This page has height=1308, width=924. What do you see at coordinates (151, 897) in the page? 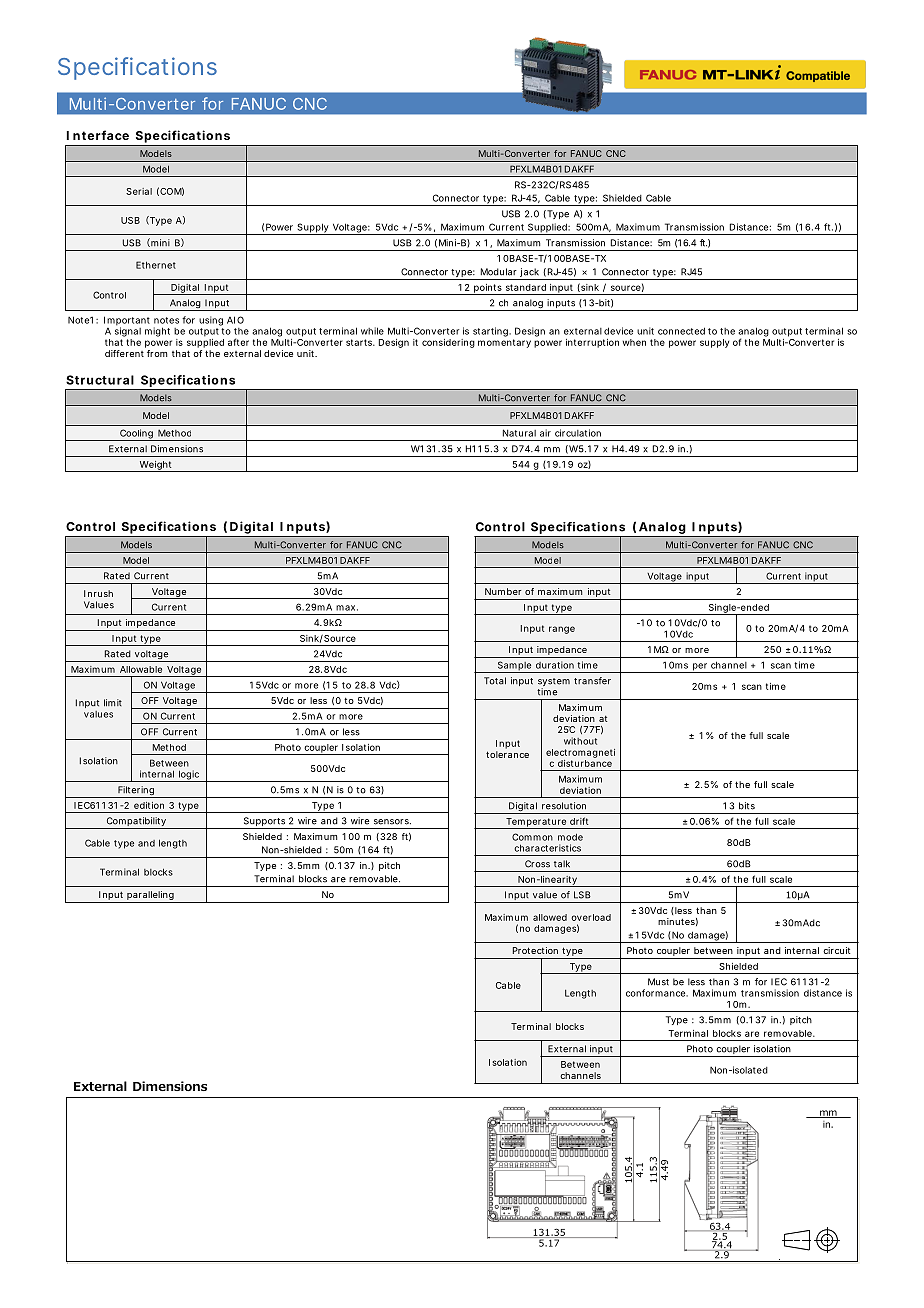
I see `paralleling` at bounding box center [151, 897].
